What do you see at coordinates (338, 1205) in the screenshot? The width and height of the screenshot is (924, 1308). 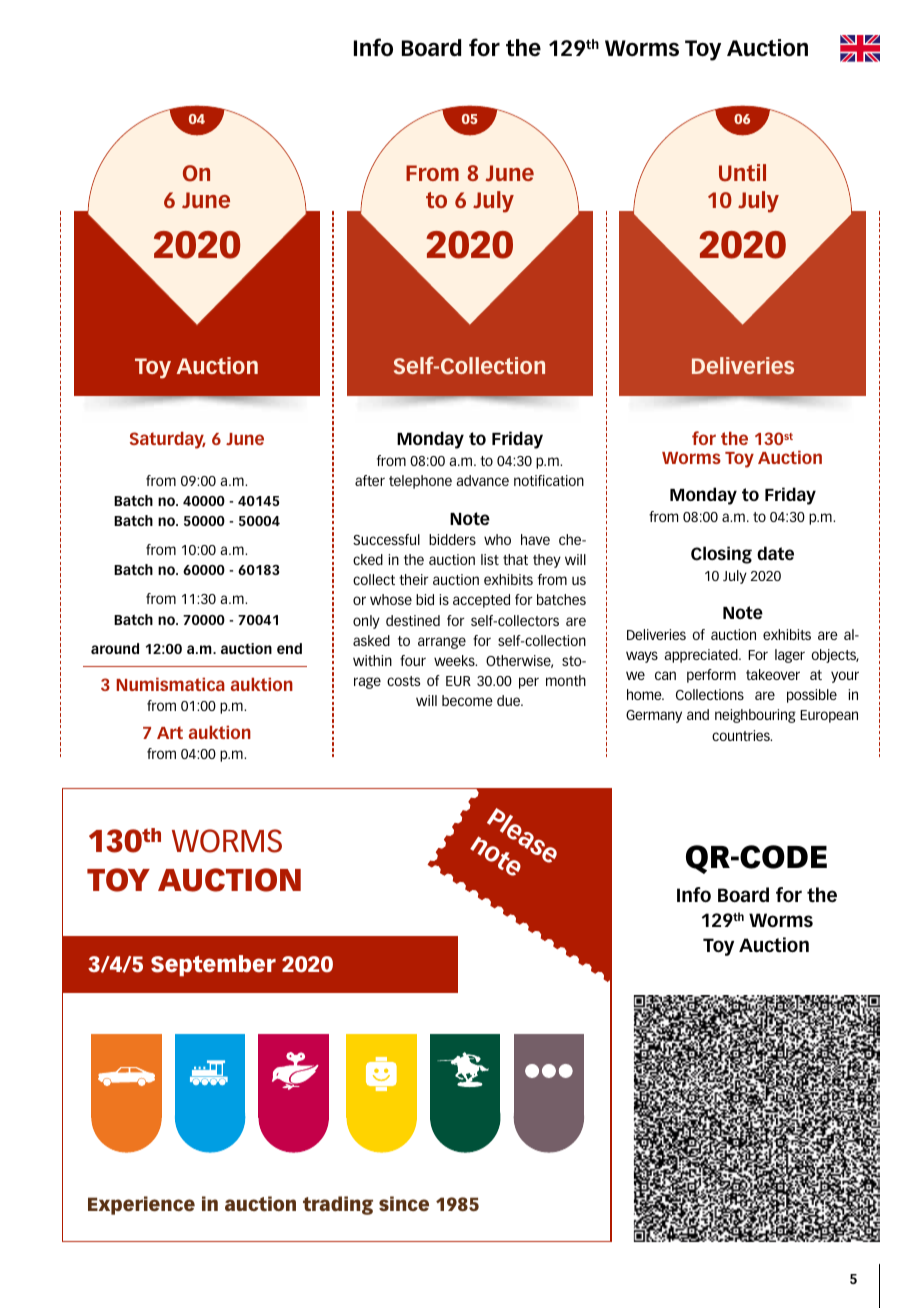 I see `trading` at bounding box center [338, 1205].
